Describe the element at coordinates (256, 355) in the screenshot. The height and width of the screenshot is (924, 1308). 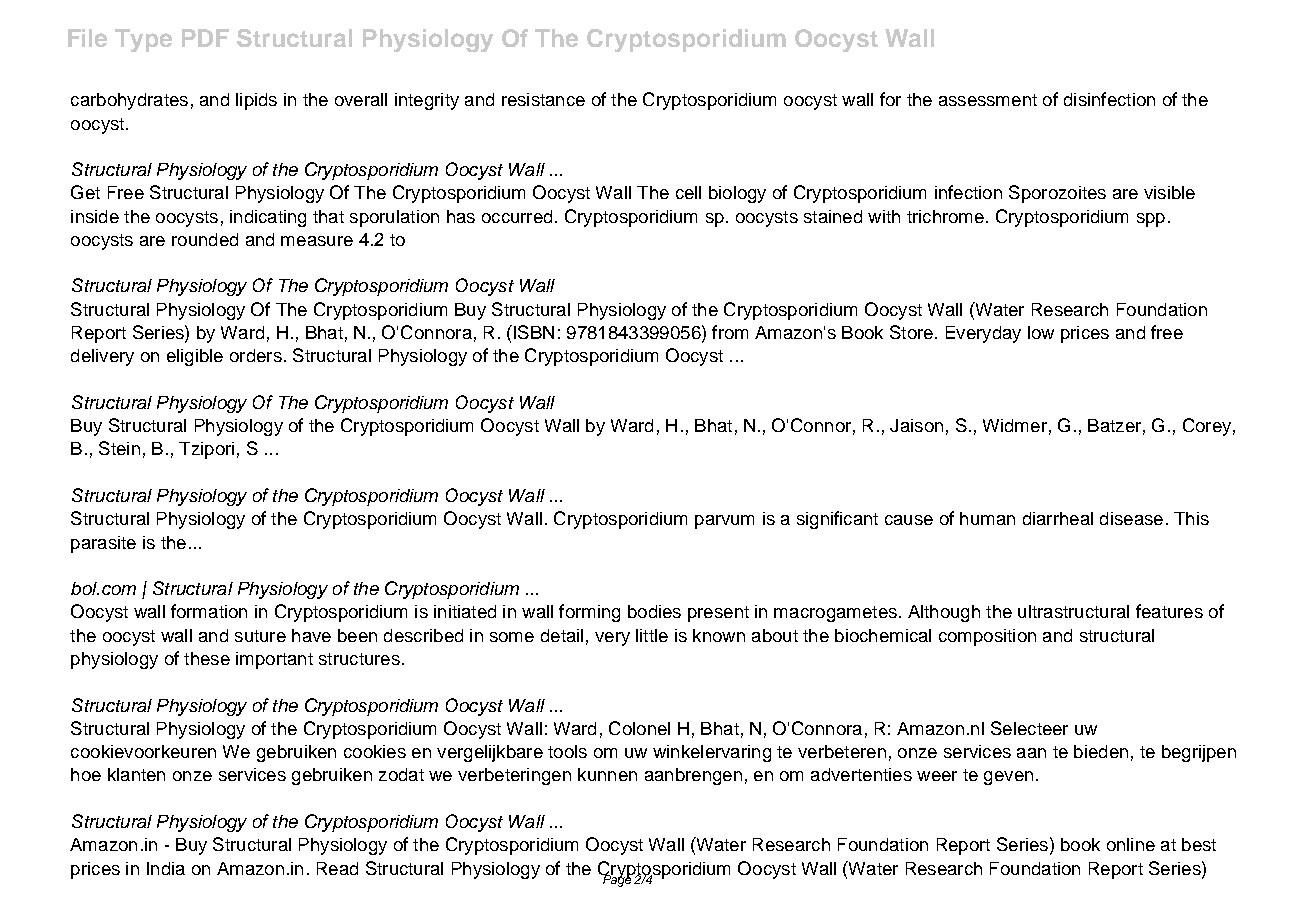
I see `orders` at that location.
